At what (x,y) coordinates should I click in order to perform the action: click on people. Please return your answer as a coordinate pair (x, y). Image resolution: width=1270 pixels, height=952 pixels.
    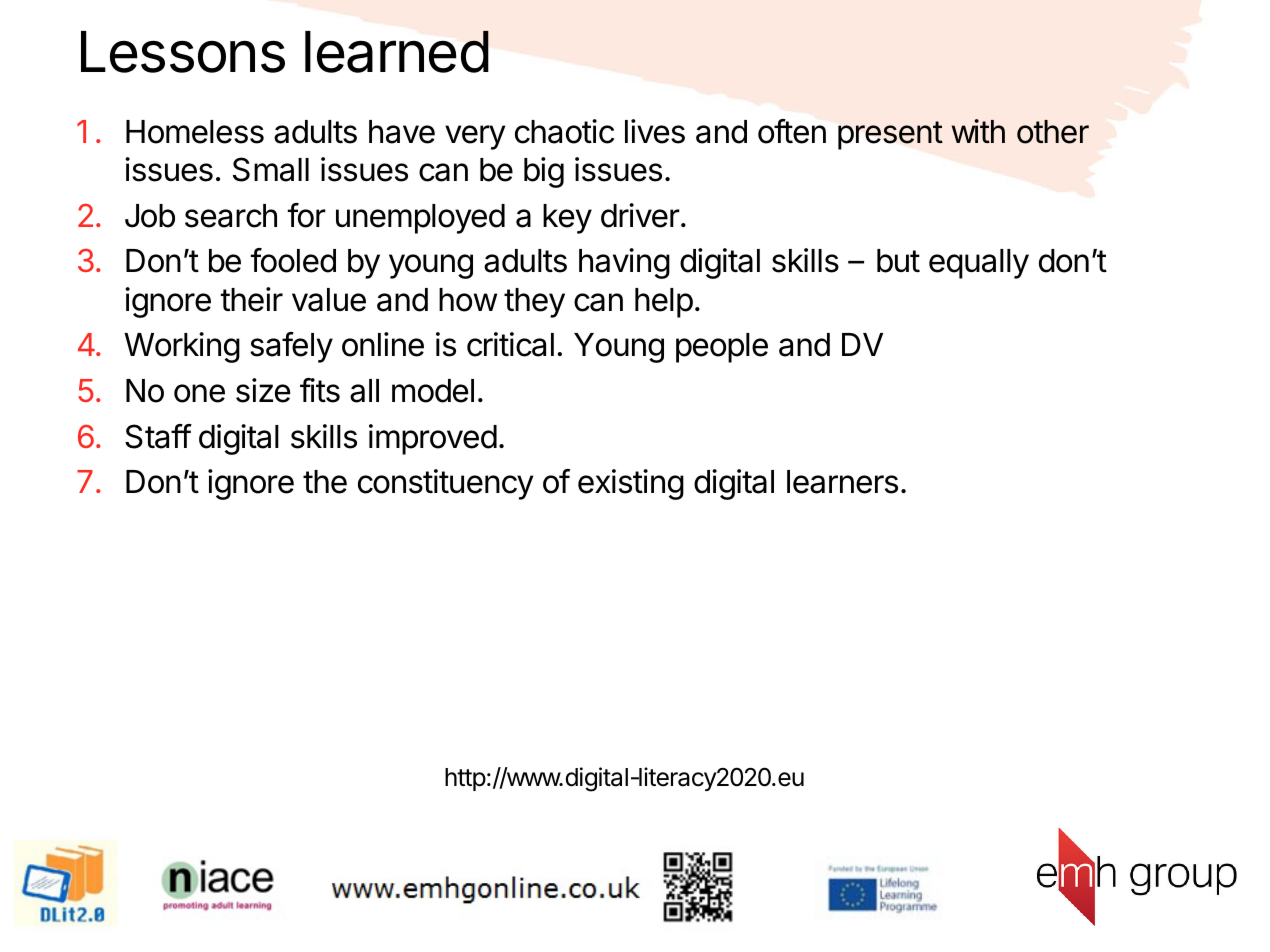
    Looking at the image, I should click on (722, 348).
